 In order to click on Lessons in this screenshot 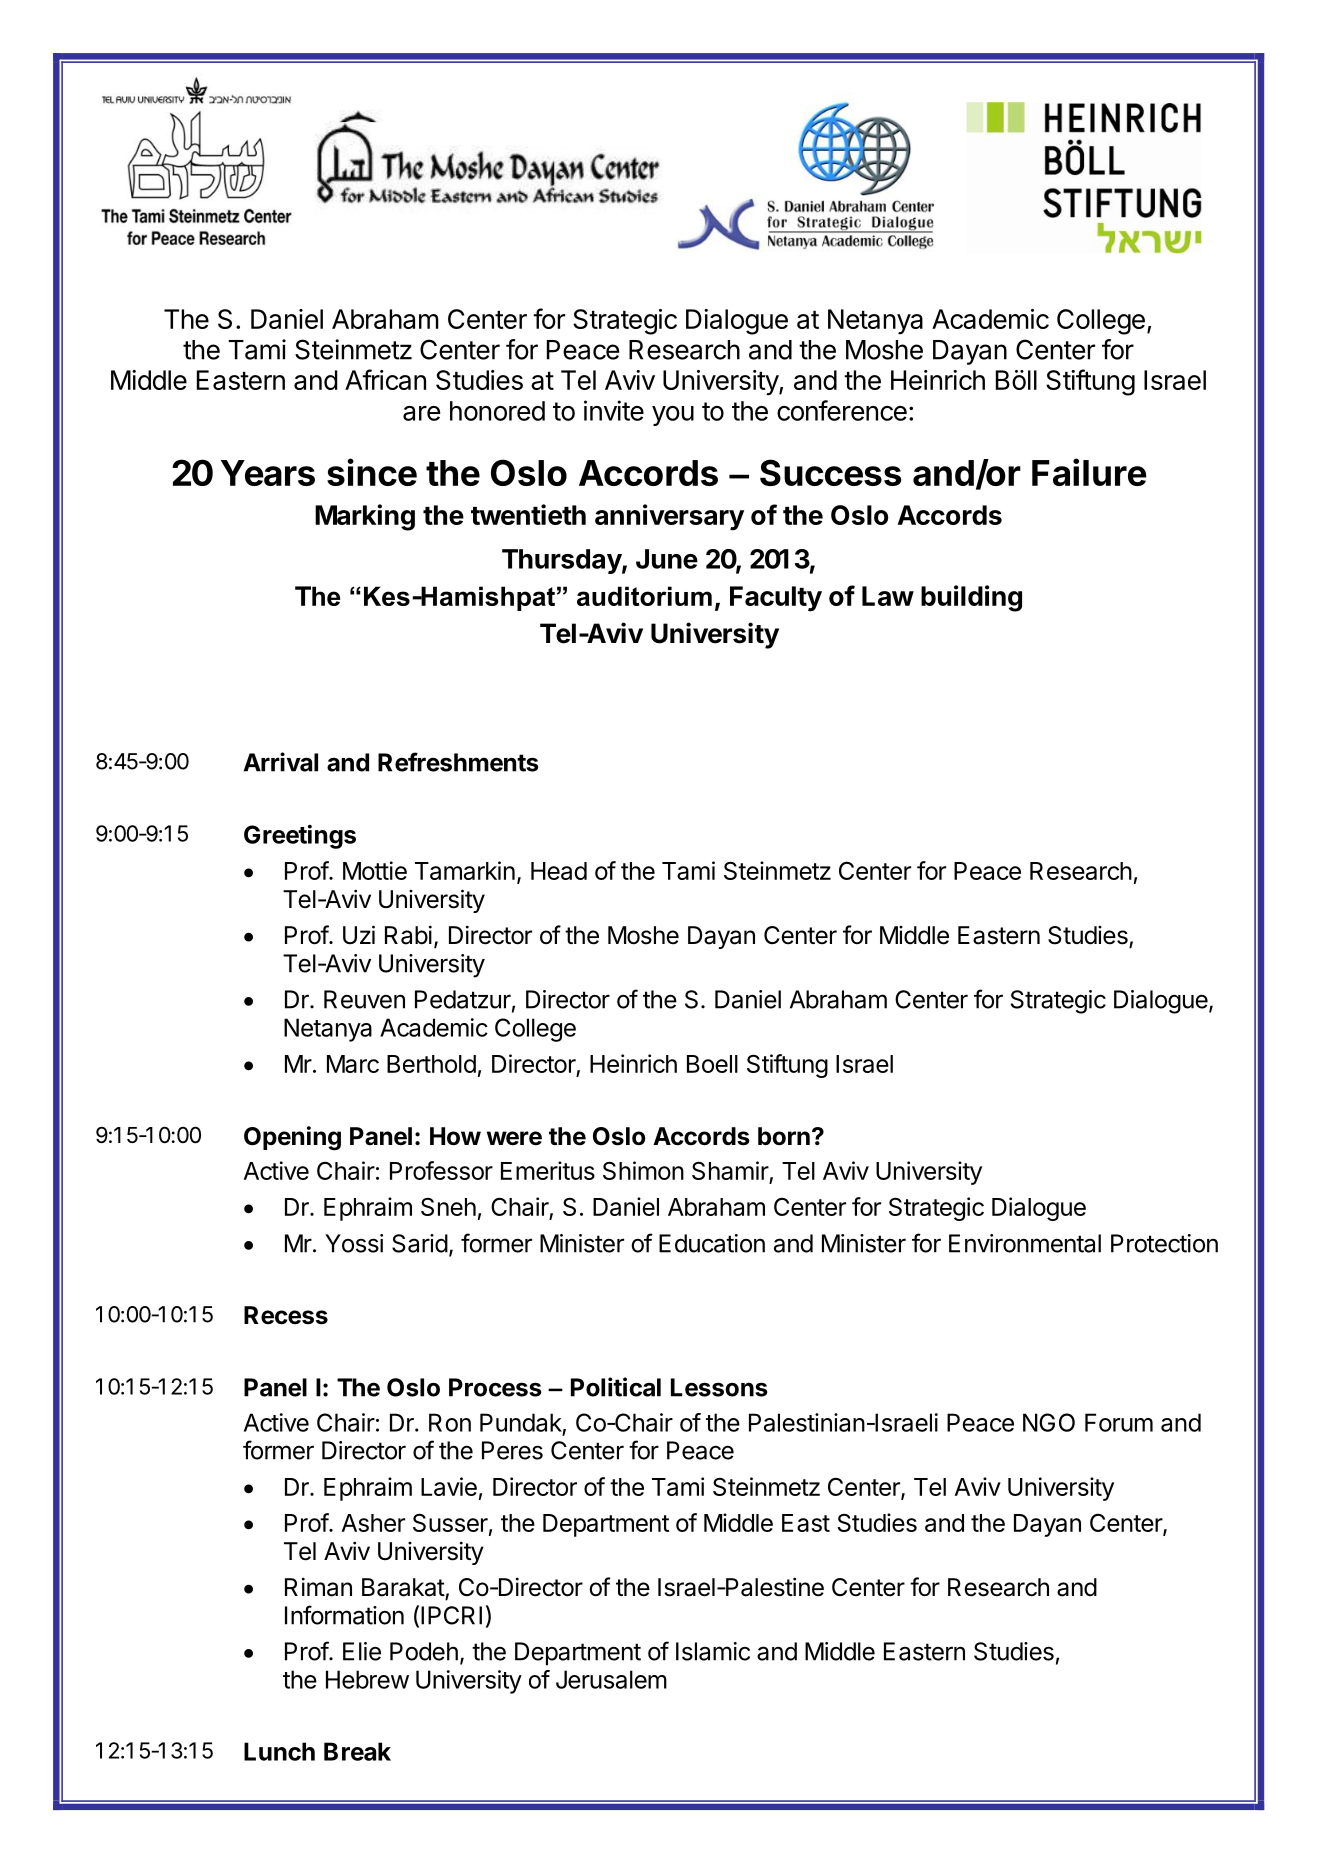, I will do `click(719, 1387)`.
